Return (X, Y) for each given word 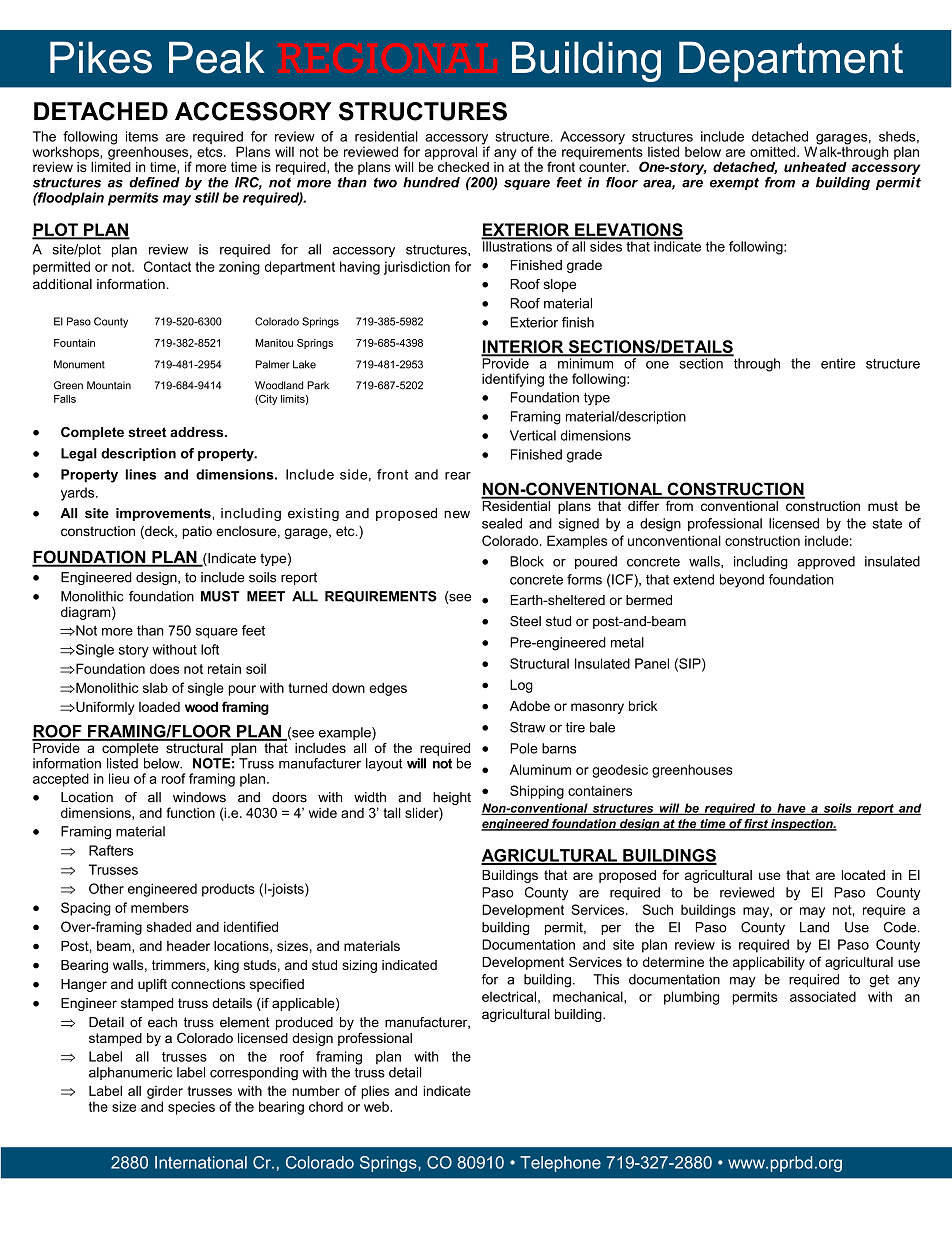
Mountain (109, 385)
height (452, 800)
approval (451, 153)
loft (210, 649)
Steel (525, 621)
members (160, 907)
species (191, 1108)
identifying (513, 380)
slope (560, 285)
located (863, 875)
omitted (774, 151)
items (142, 136)
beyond (742, 581)
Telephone (560, 1164)
